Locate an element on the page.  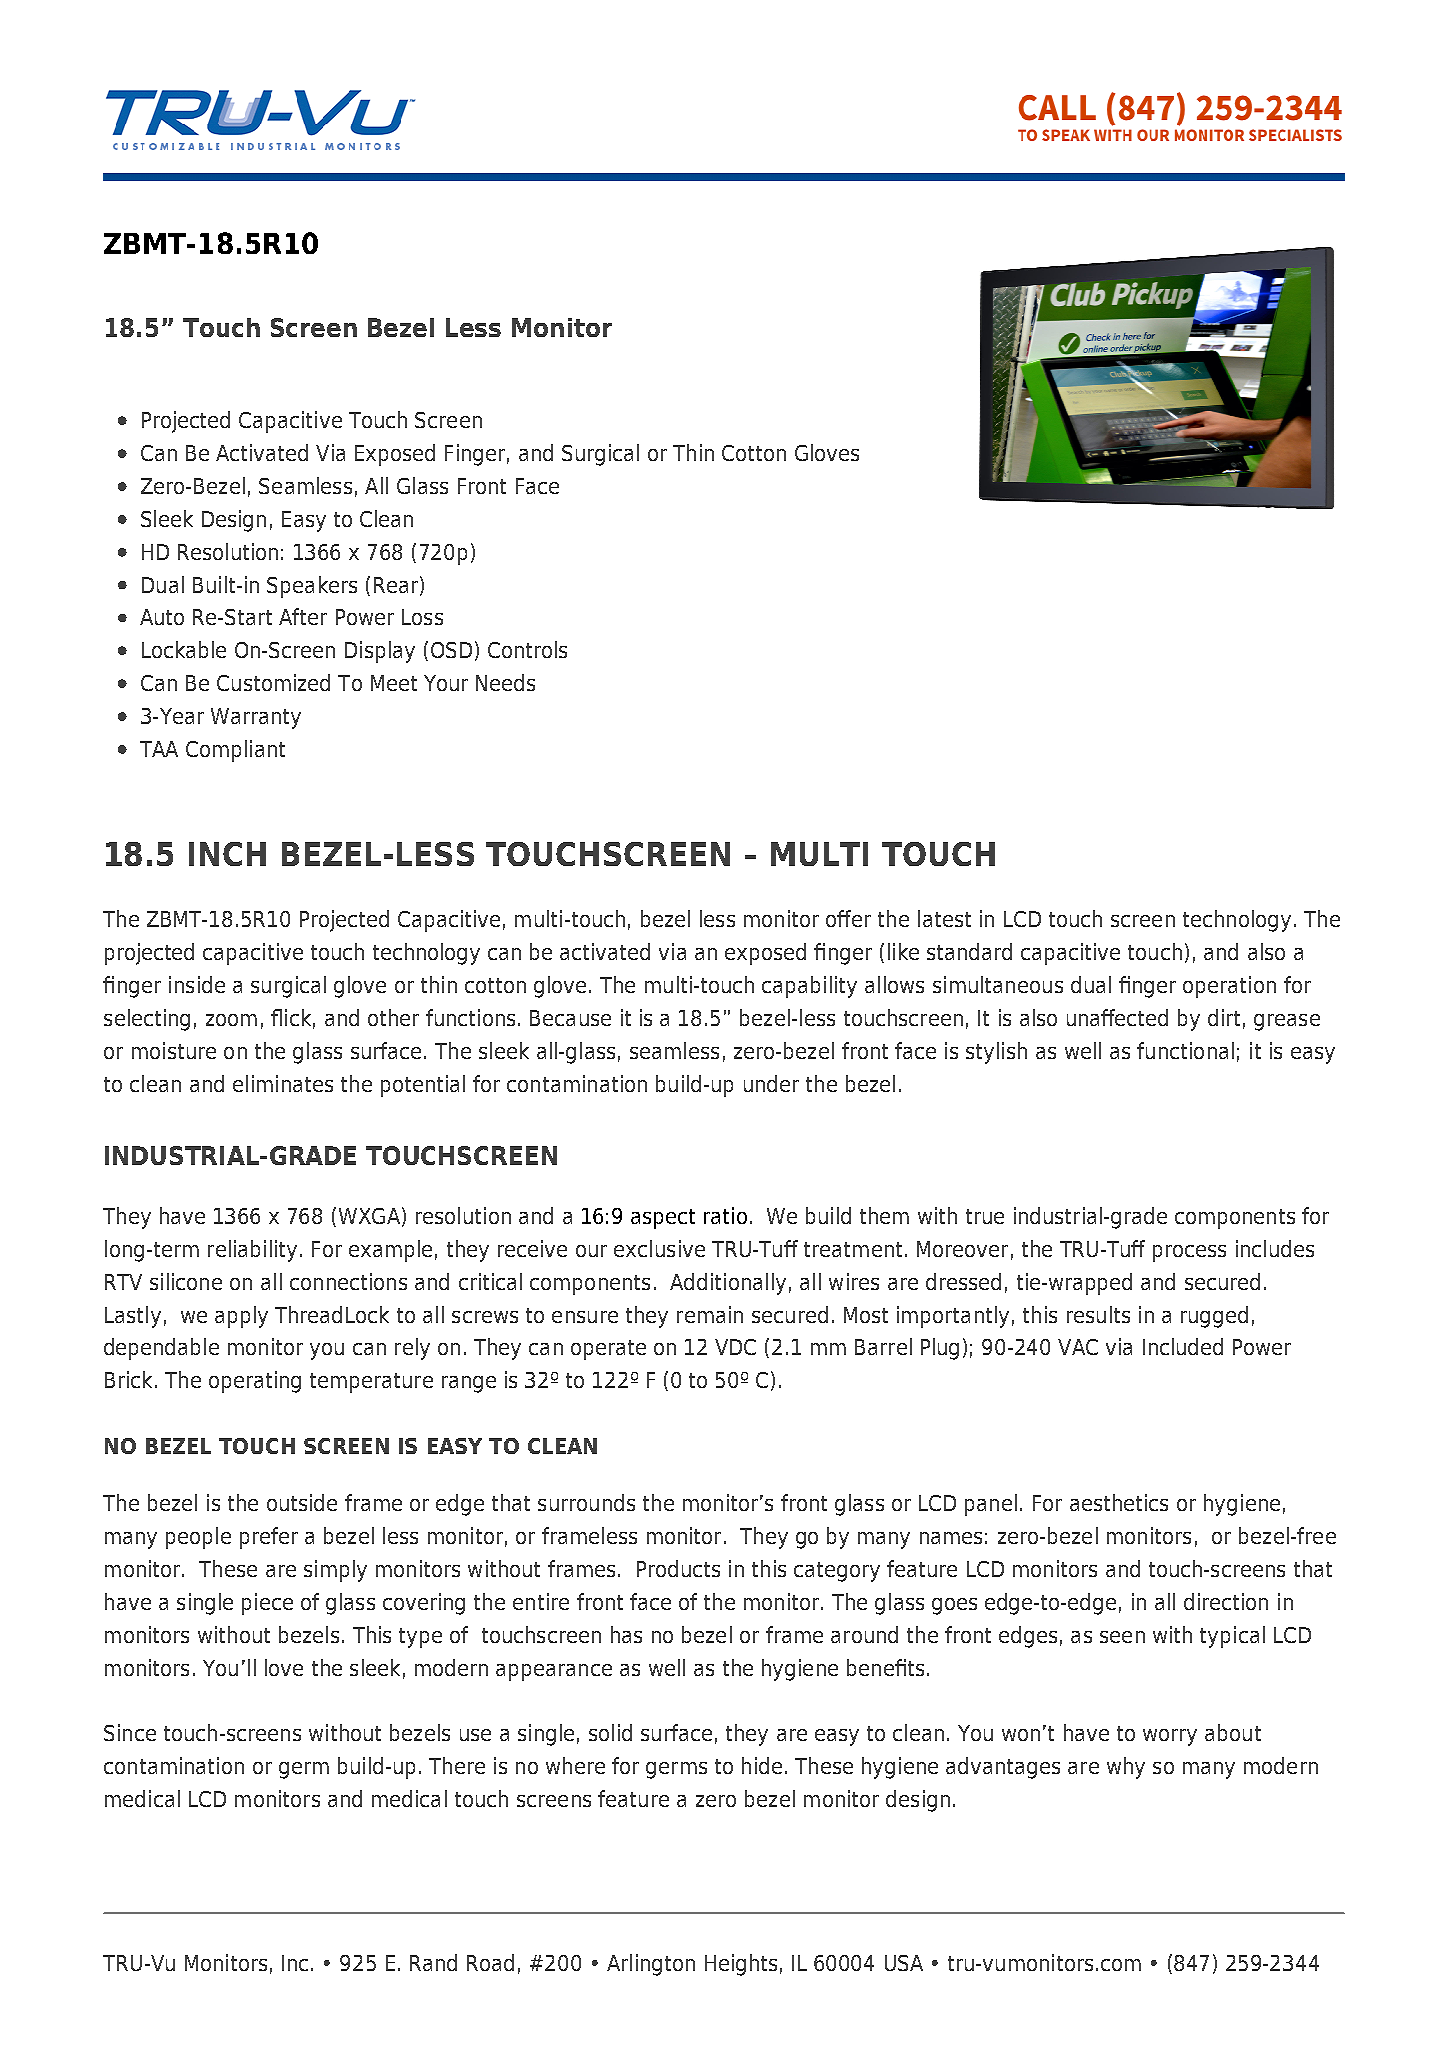
USA is located at coordinates (904, 1963).
